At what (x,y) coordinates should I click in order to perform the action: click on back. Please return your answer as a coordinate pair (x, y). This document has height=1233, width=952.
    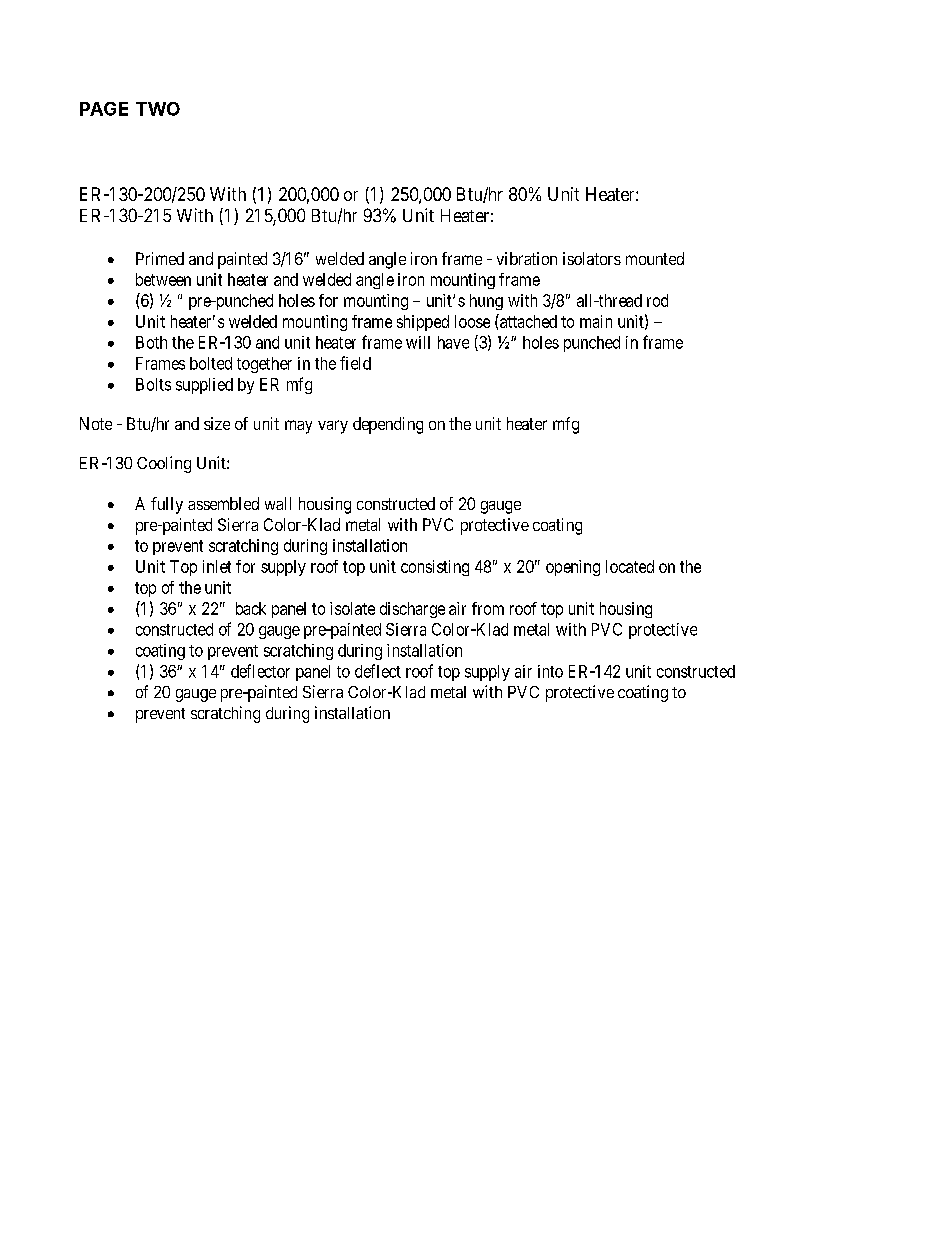
    Looking at the image, I should click on (251, 608).
